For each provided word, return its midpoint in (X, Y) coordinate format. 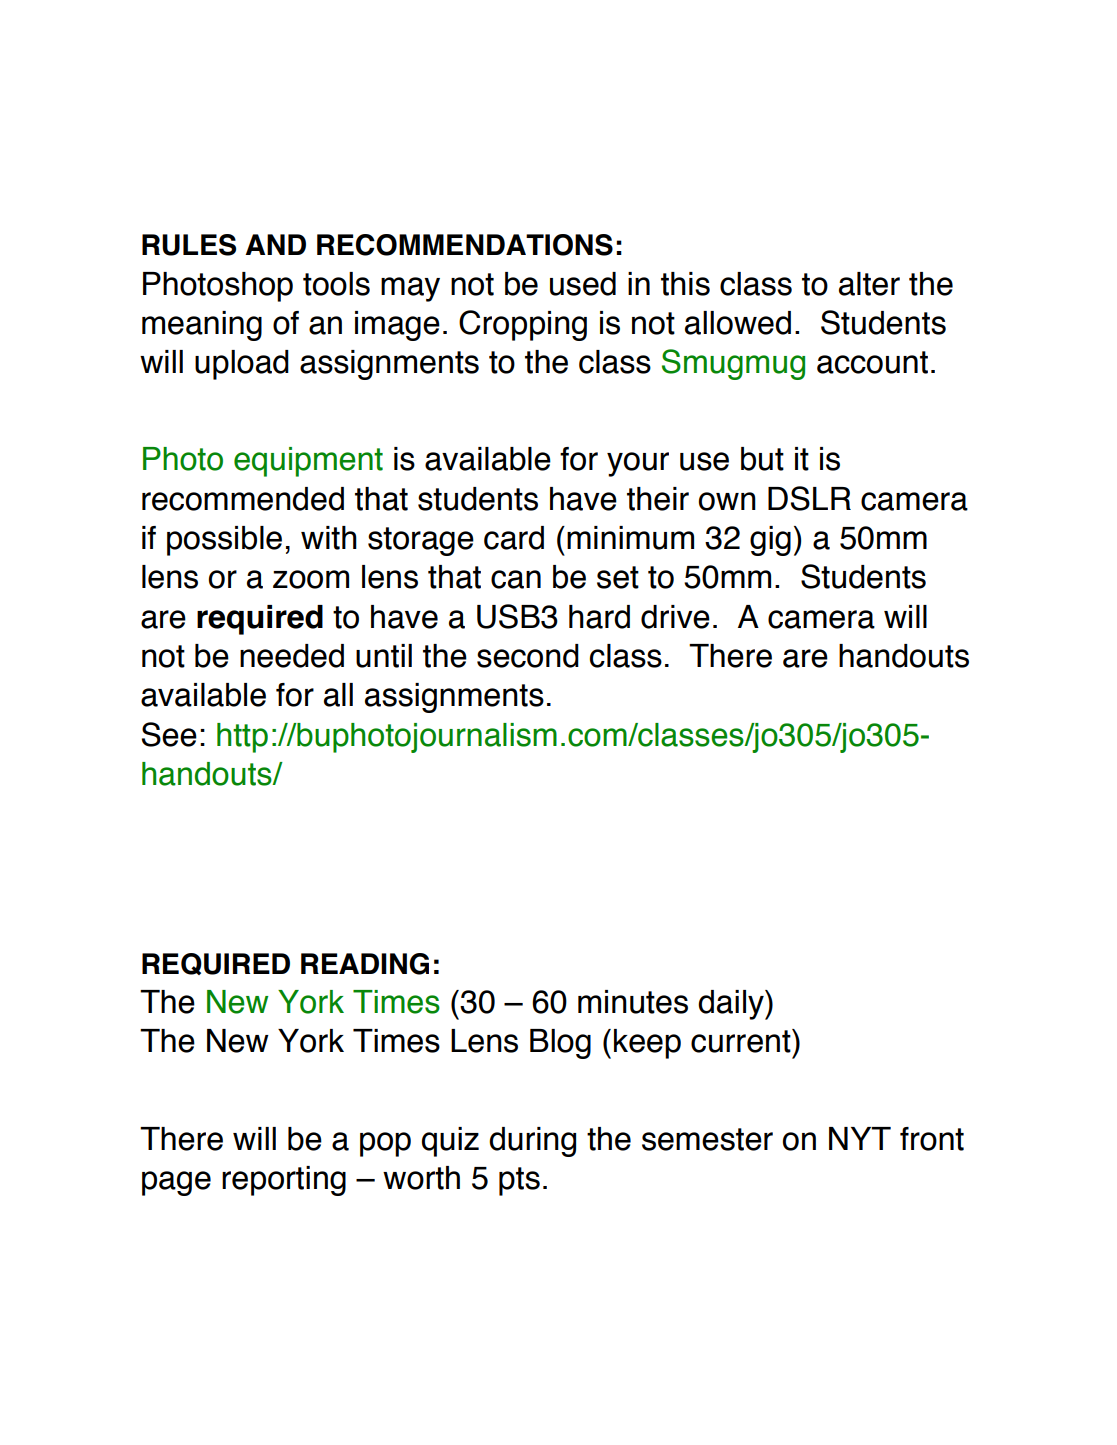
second (528, 656)
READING (365, 964)
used (583, 284)
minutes (633, 1002)
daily (732, 1005)
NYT (860, 1138)
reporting (284, 1181)
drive (675, 617)
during (532, 1142)
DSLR (809, 498)
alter (869, 284)
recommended (243, 499)
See (169, 734)
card (514, 538)
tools (336, 284)
